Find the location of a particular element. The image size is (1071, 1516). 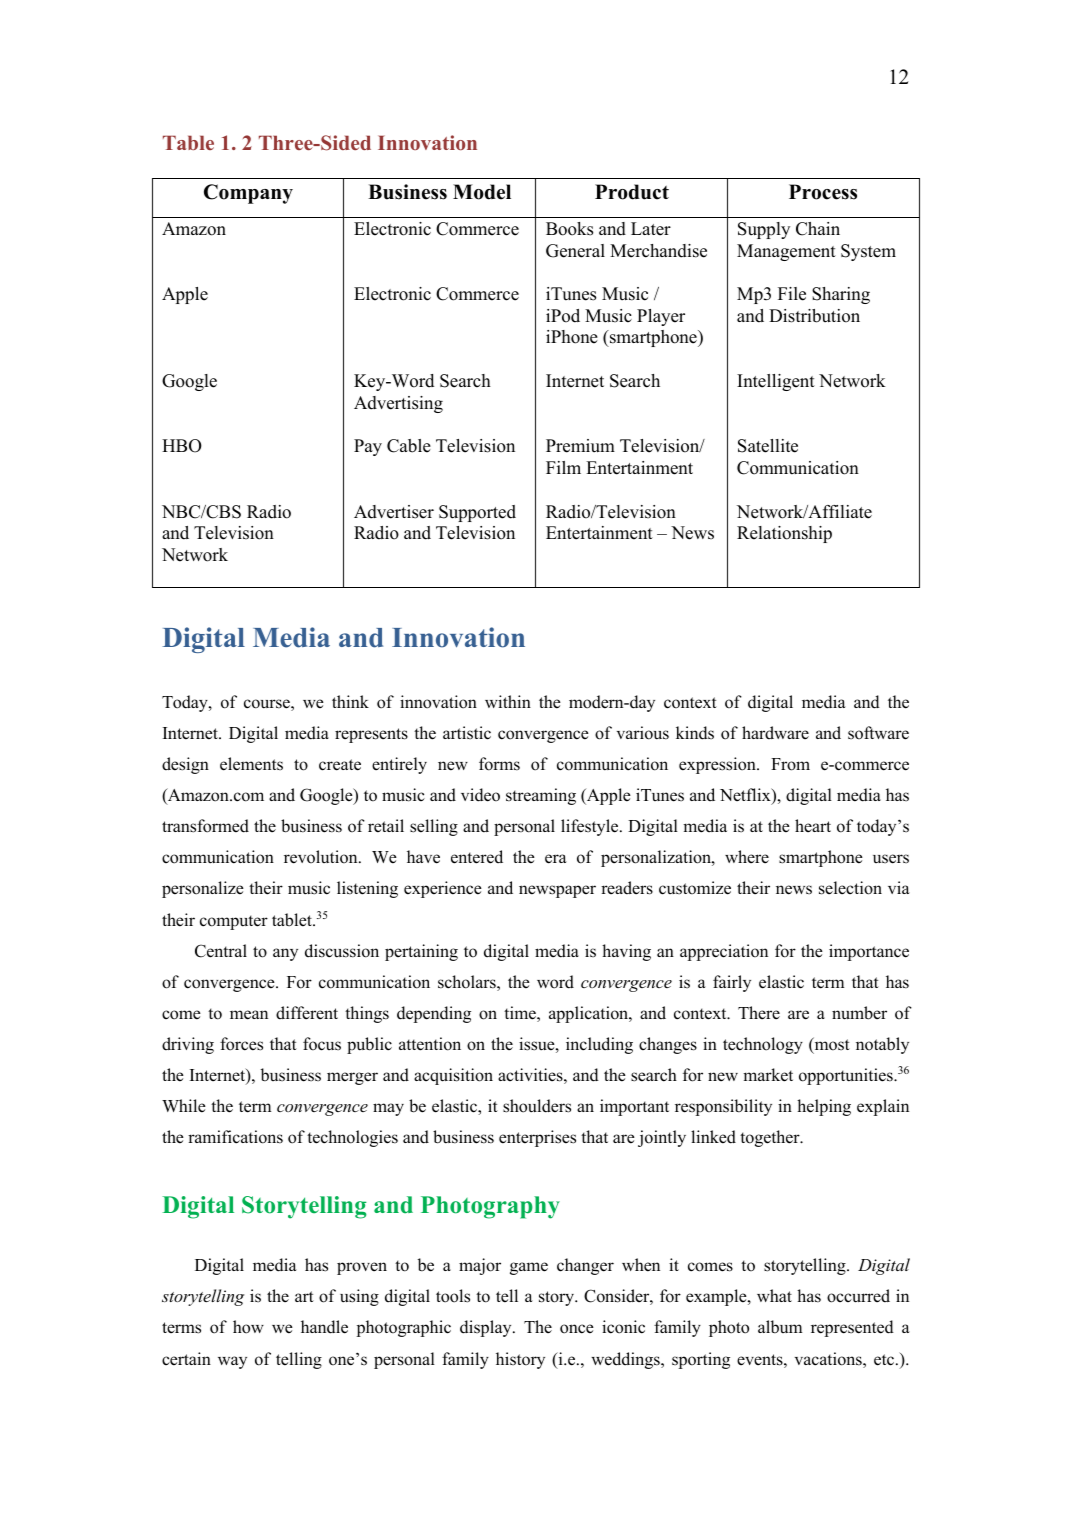

Company is located at coordinates (248, 194).
